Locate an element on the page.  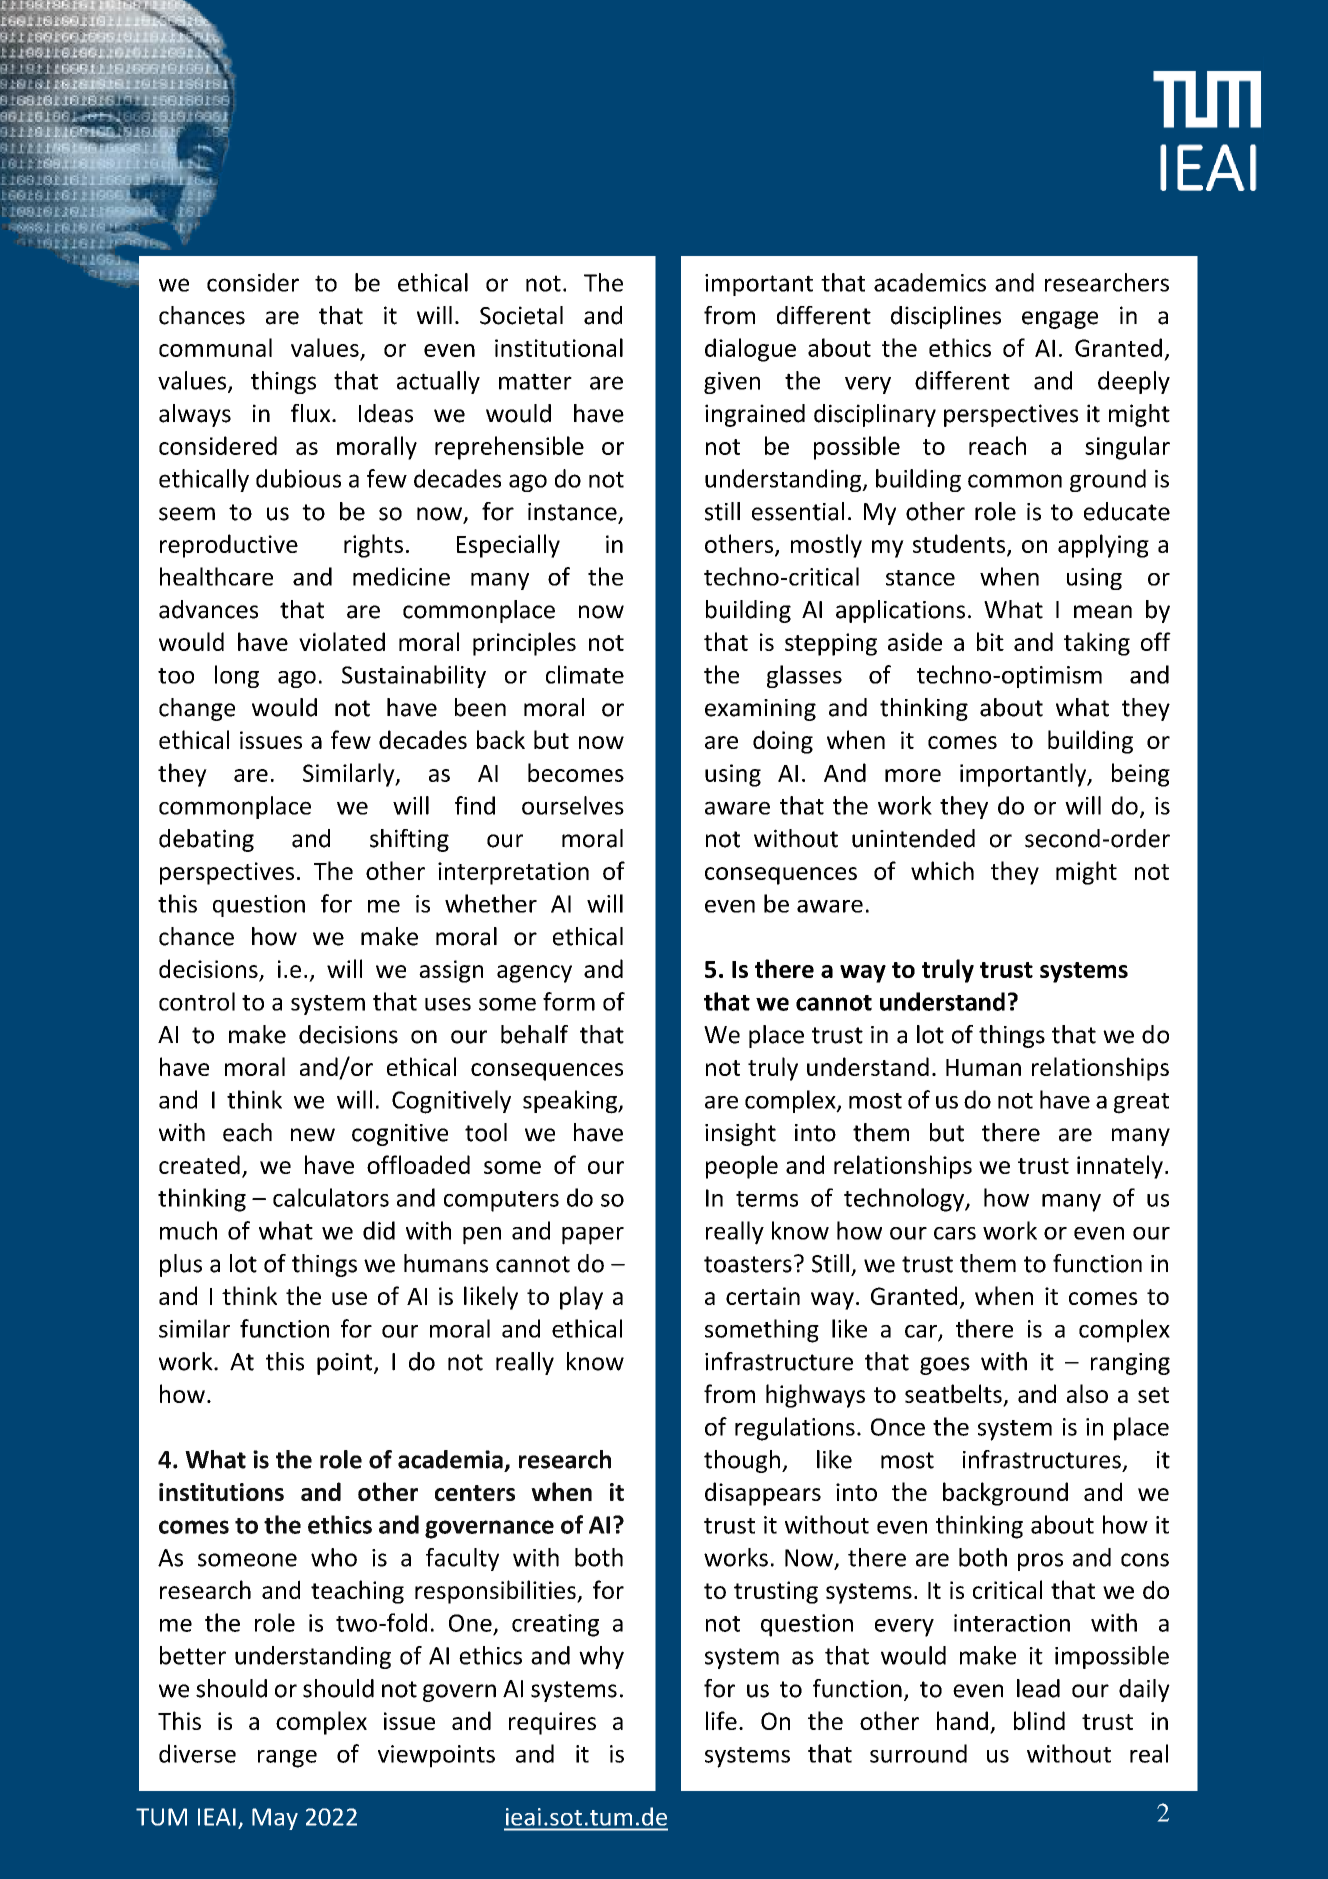
engage is located at coordinates (1060, 320).
